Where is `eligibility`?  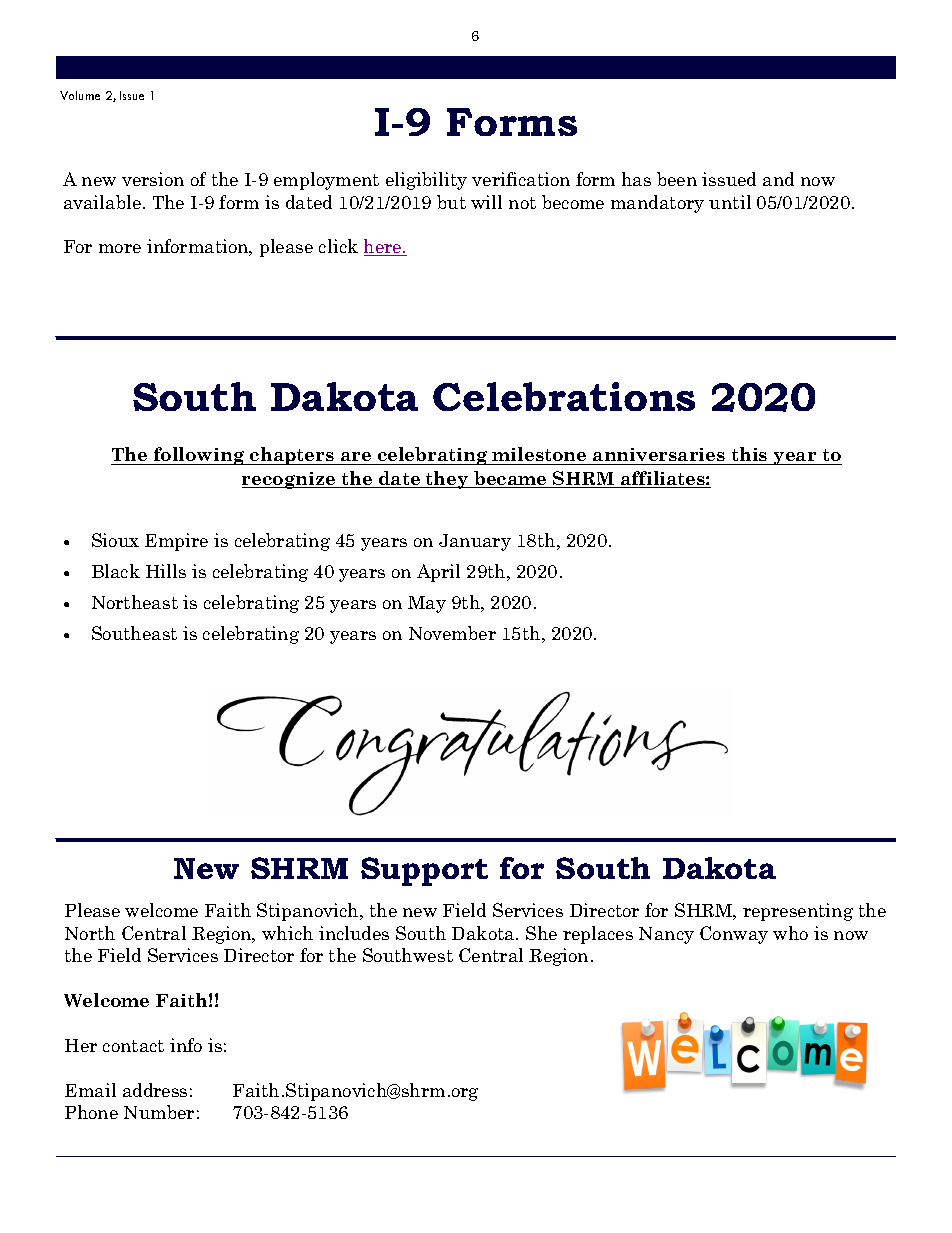
eligibility is located at coordinates (426, 181).
